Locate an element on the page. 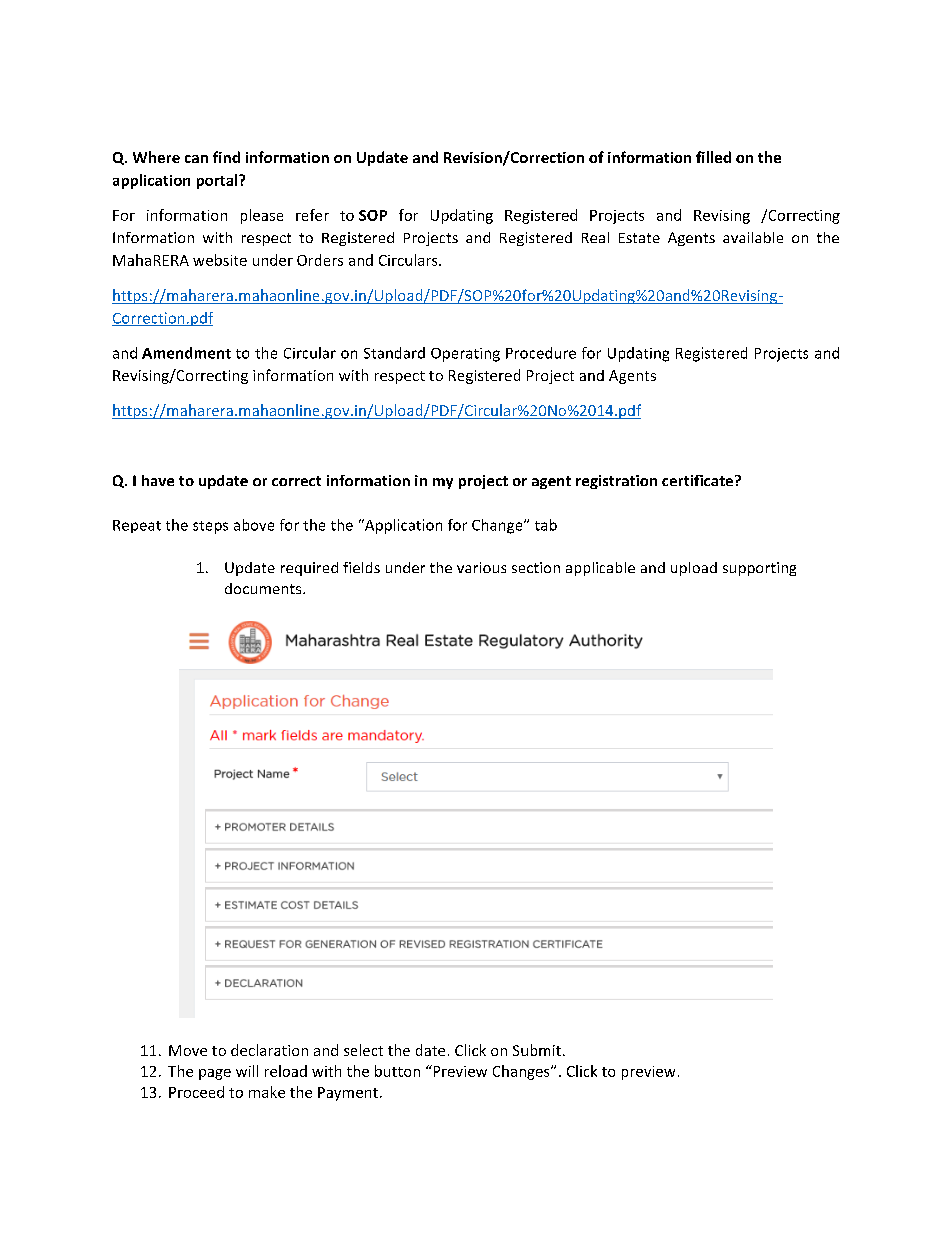 The width and height of the image is (952, 1233). Submit is located at coordinates (537, 1050).
